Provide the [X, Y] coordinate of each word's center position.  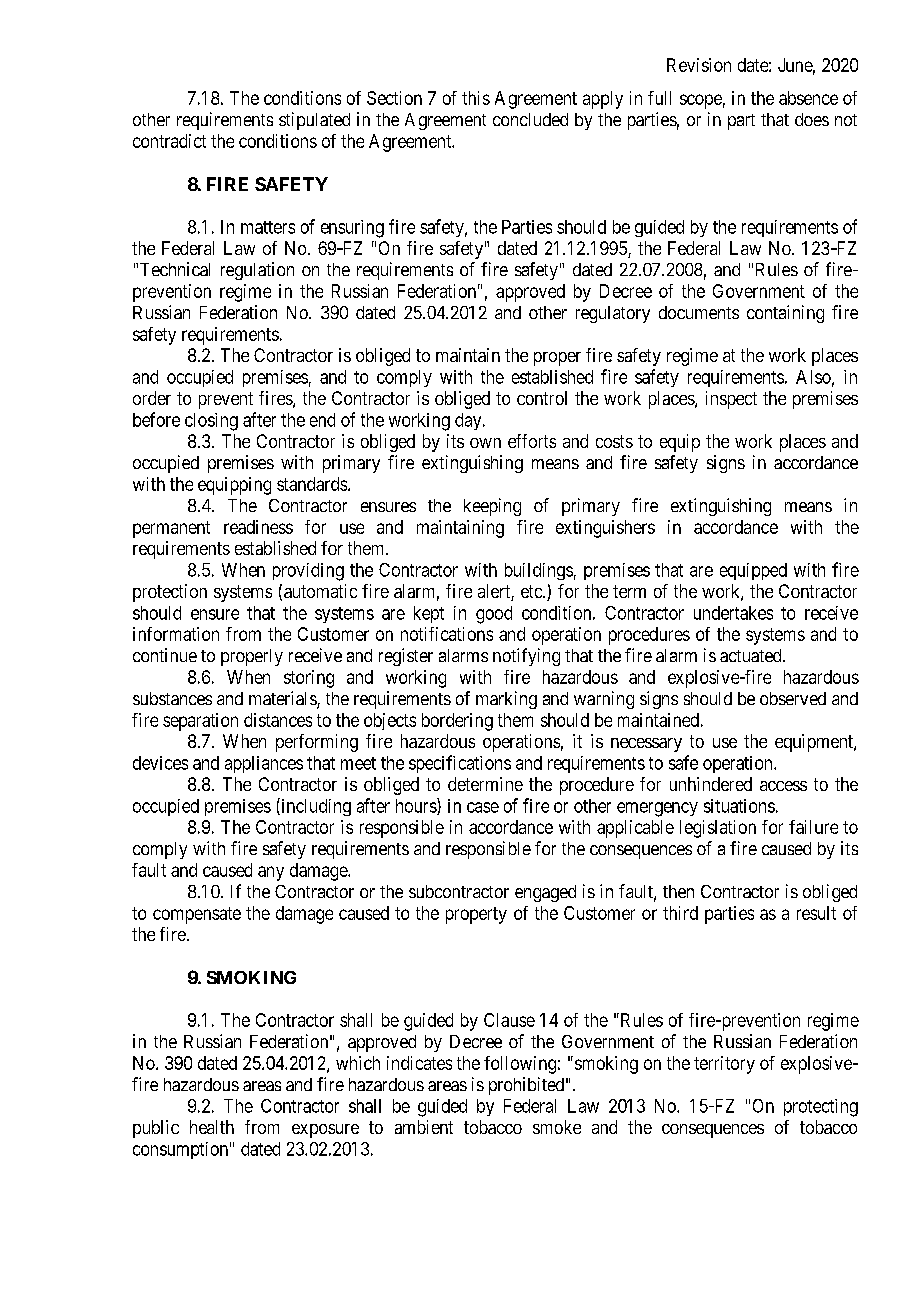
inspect [731, 400]
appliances [264, 764]
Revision [699, 65]
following [520, 1065]
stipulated [314, 121]
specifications [460, 764]
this [476, 98]
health [212, 1127]
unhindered [711, 784]
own [485, 443]
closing [211, 422]
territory [724, 1065]
